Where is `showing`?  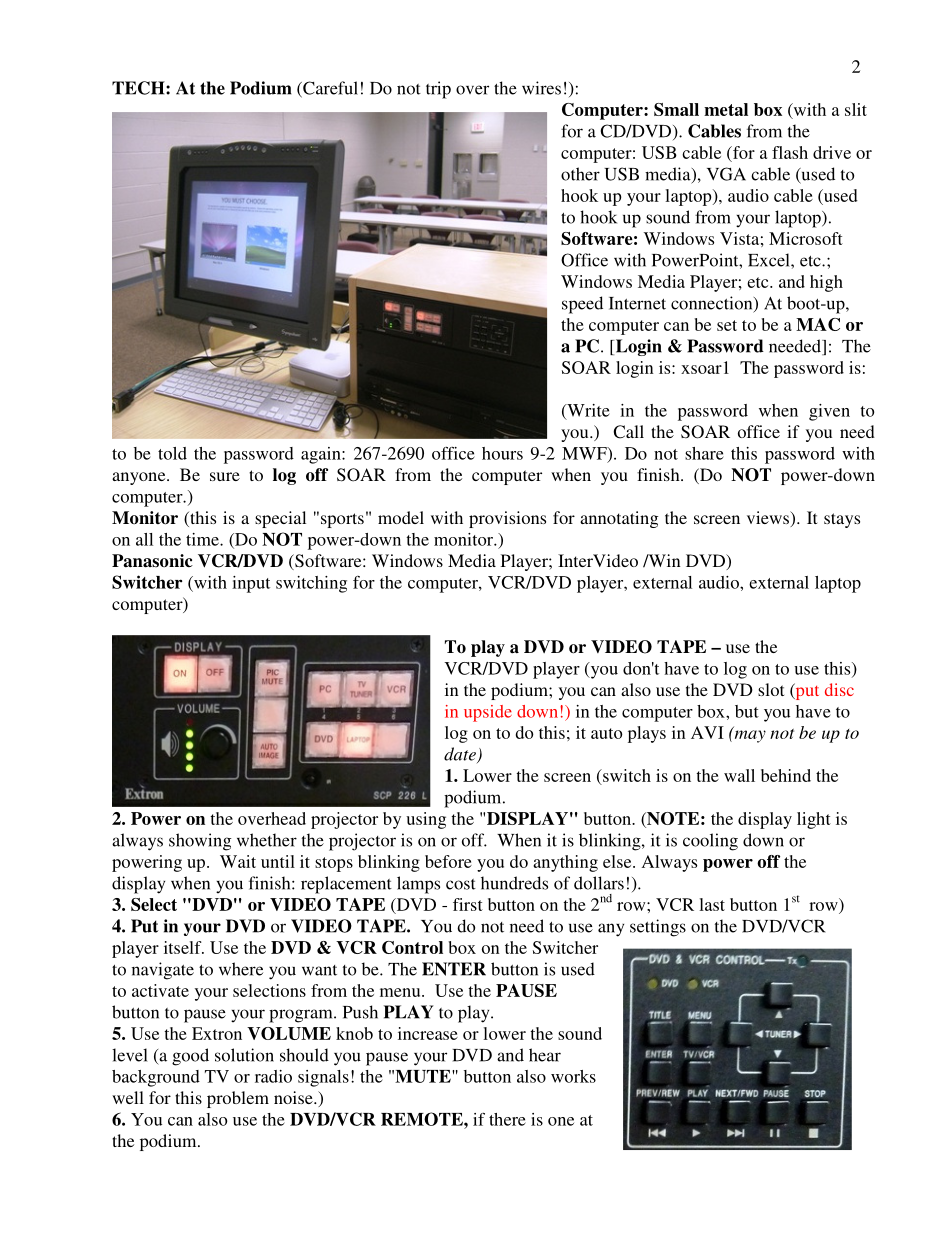
showing is located at coordinates (200, 842).
